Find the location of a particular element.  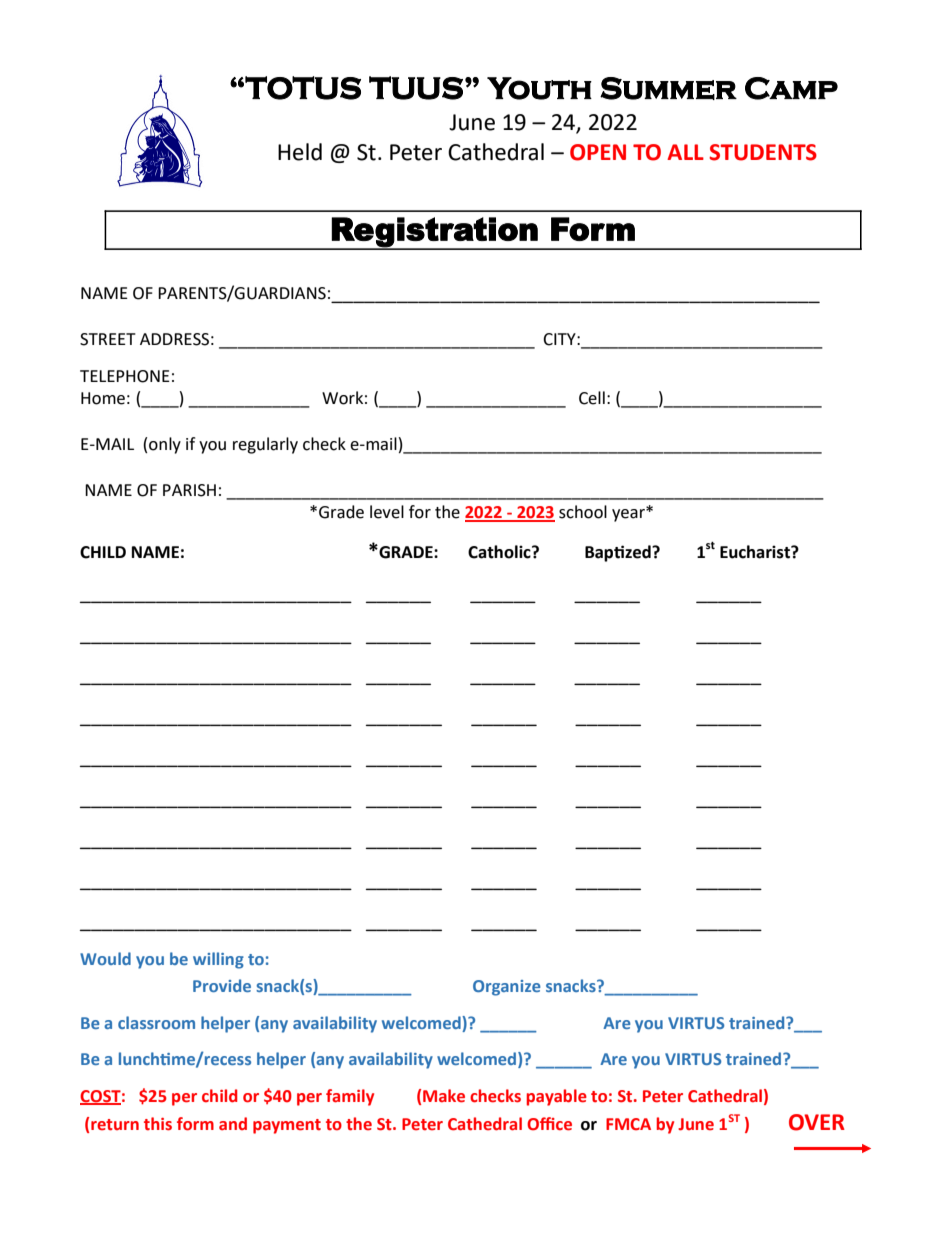

STUDENTS is located at coordinates (763, 152).
